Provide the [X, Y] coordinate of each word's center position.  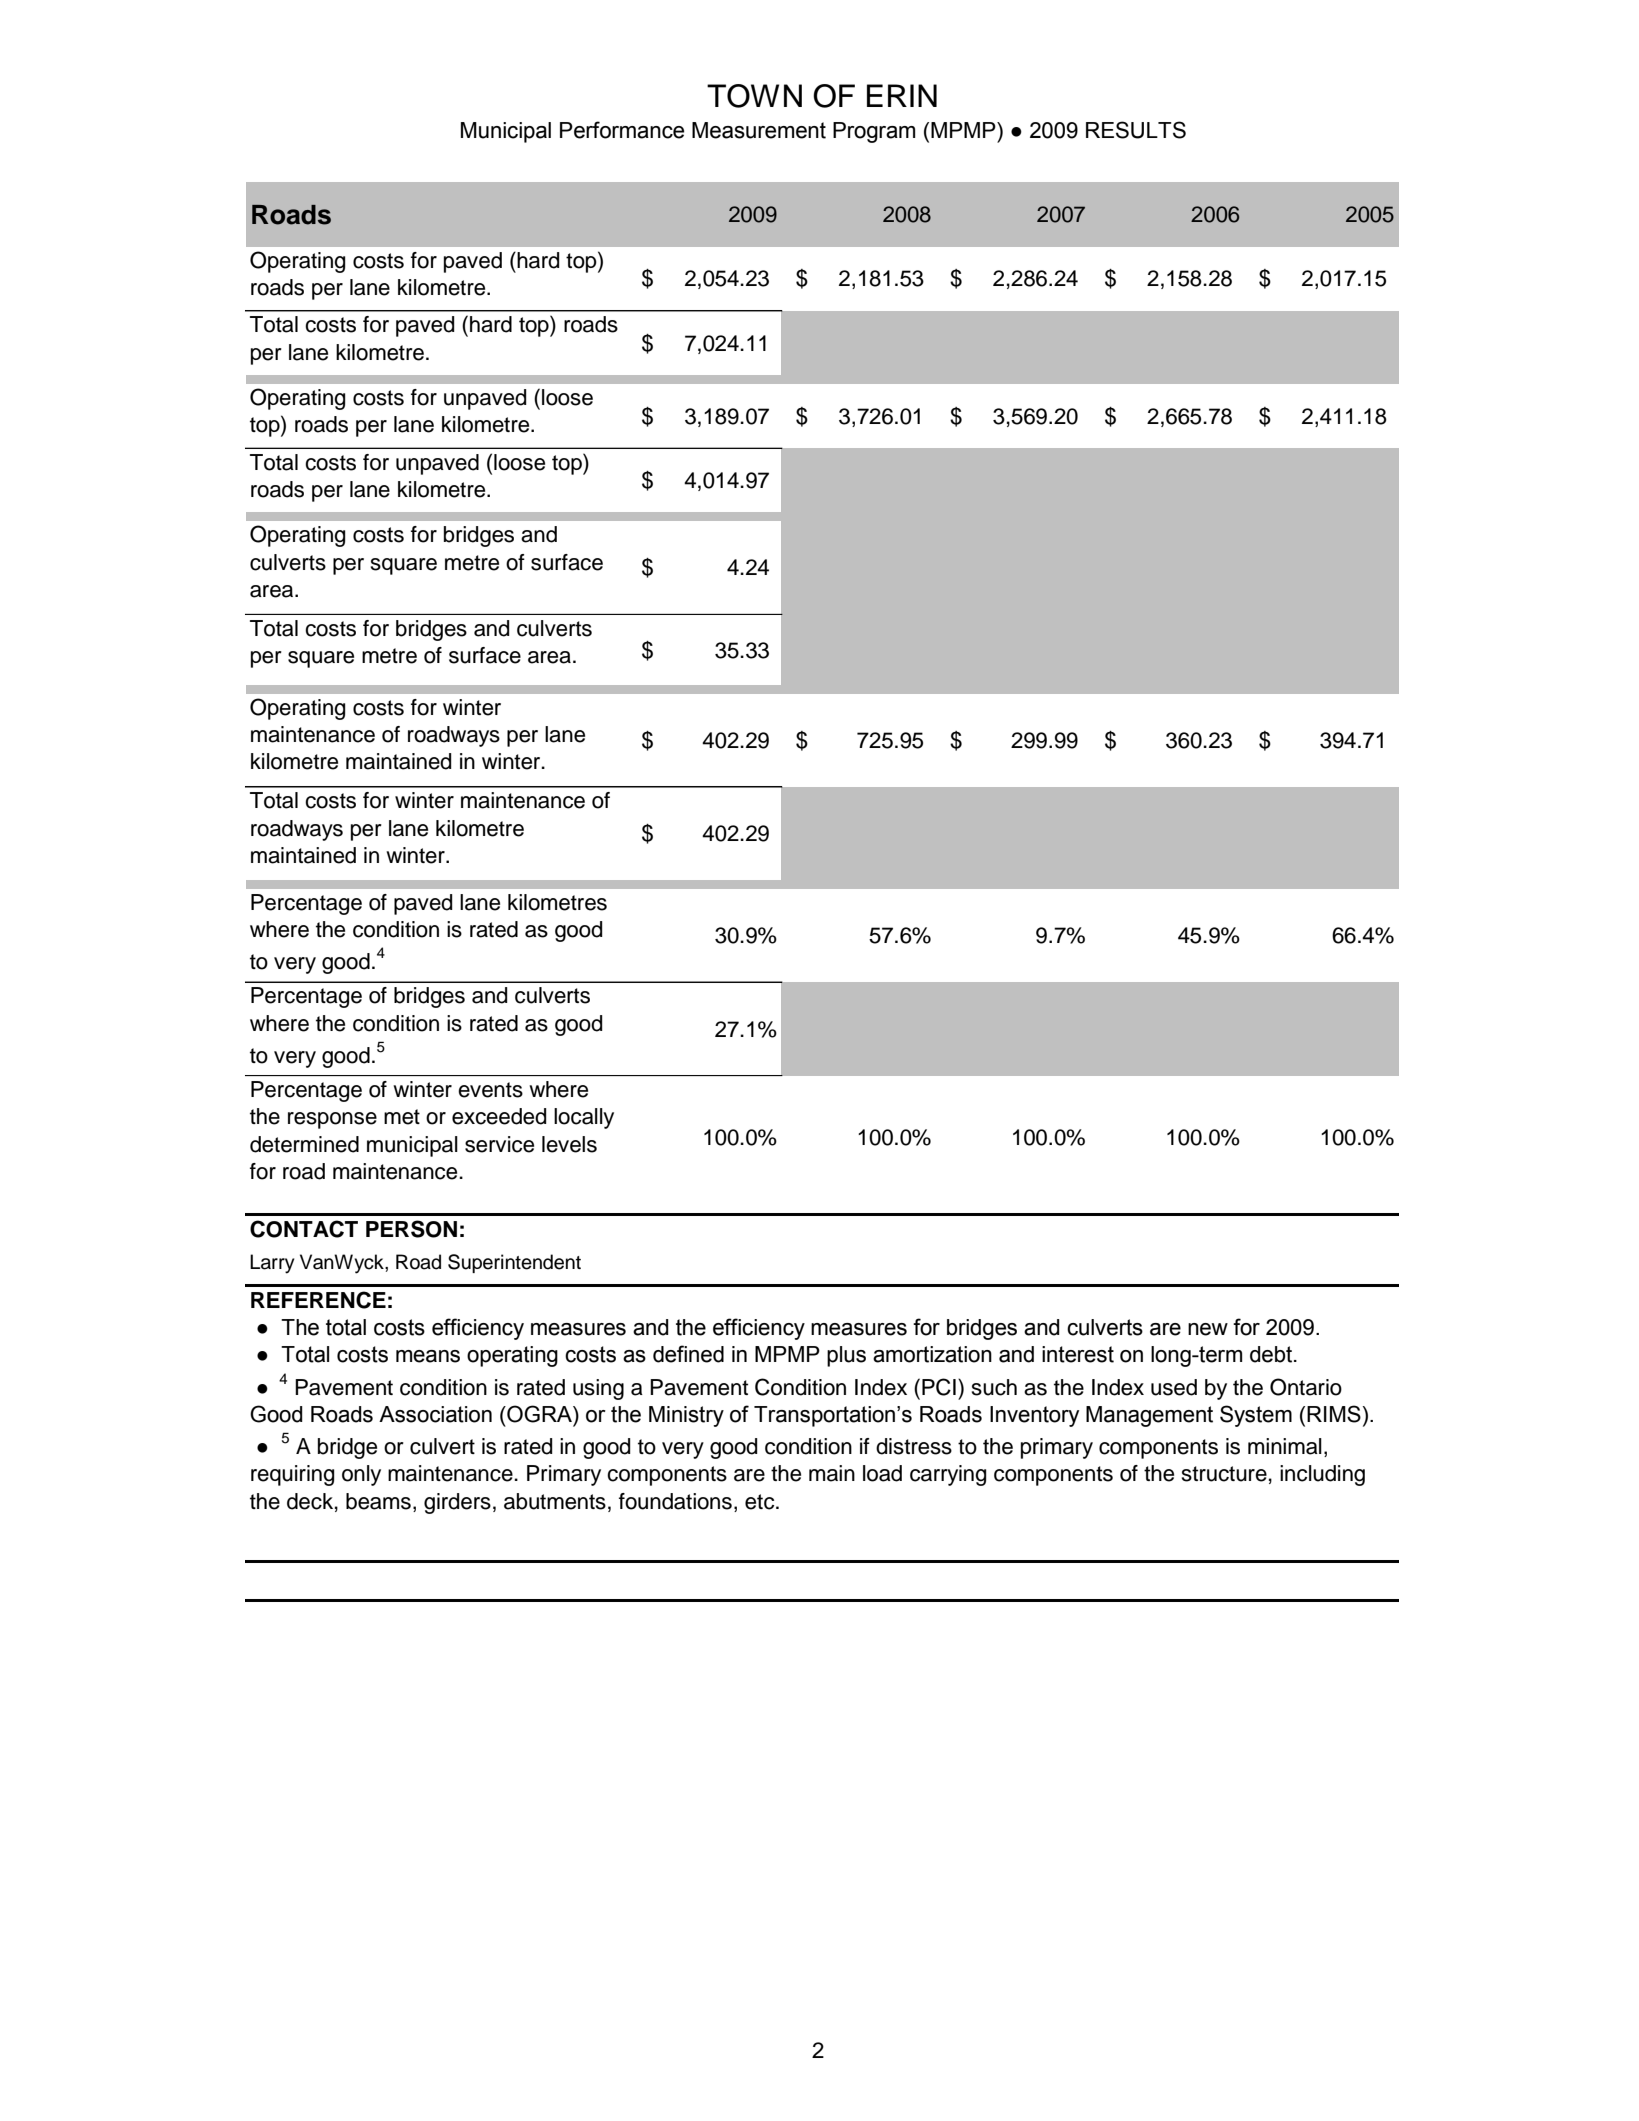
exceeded [499, 1116]
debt [1272, 1354]
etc [761, 1502]
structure [1224, 1474]
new [1208, 1329]
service [499, 1144]
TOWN [754, 96]
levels [569, 1144]
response [332, 1120]
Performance [622, 130]
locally [584, 1118]
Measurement [759, 130]
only [361, 1475]
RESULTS [1136, 130]
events [490, 1090]
